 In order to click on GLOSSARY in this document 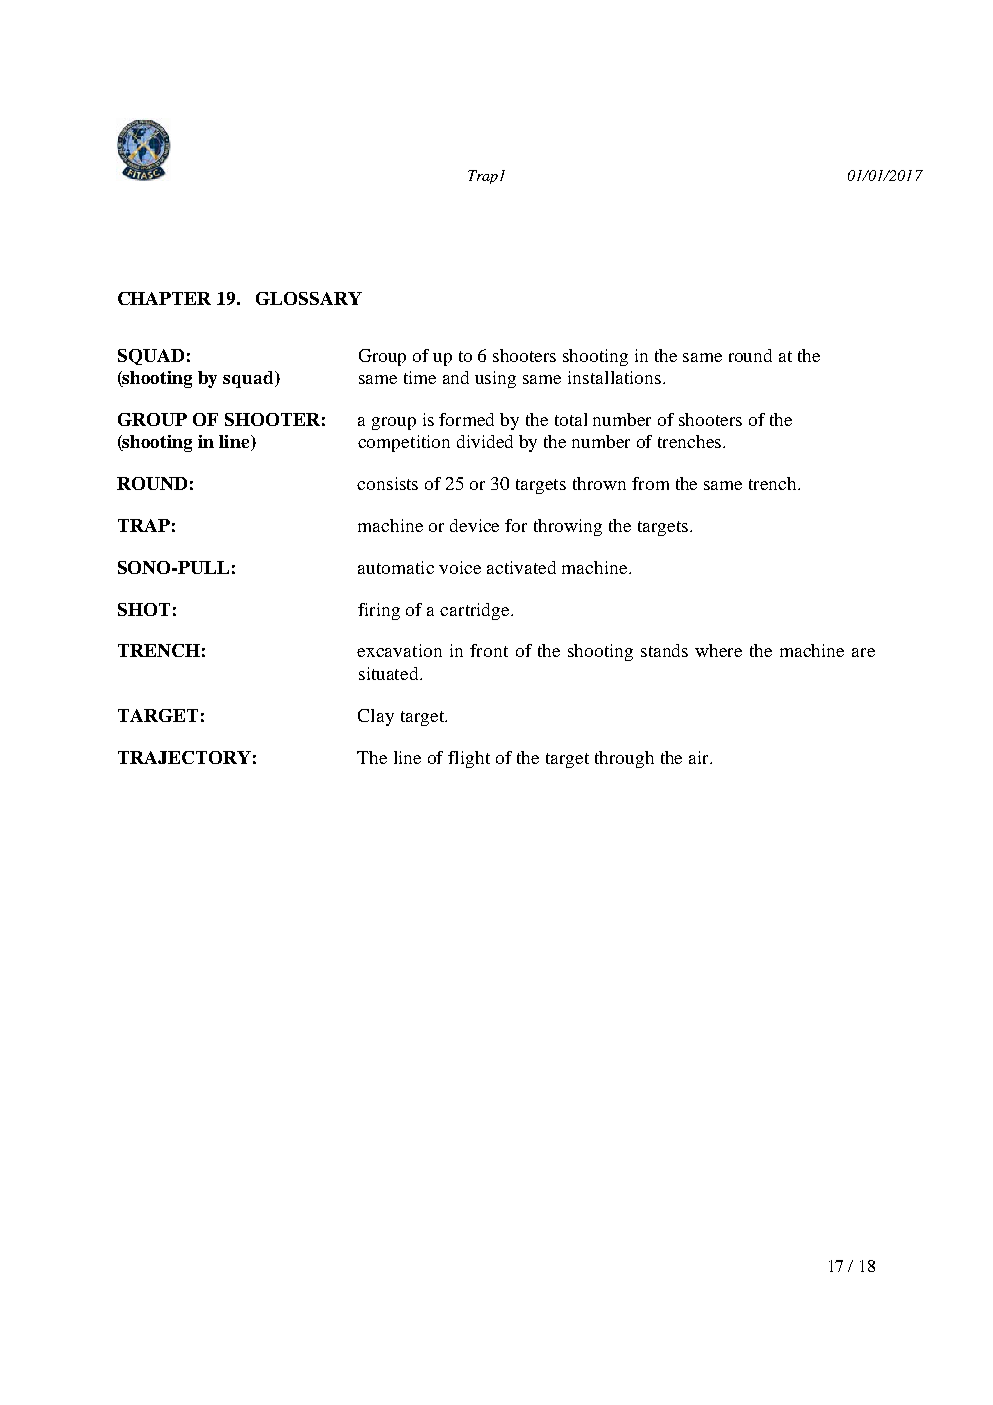, I will do `click(309, 298)`.
